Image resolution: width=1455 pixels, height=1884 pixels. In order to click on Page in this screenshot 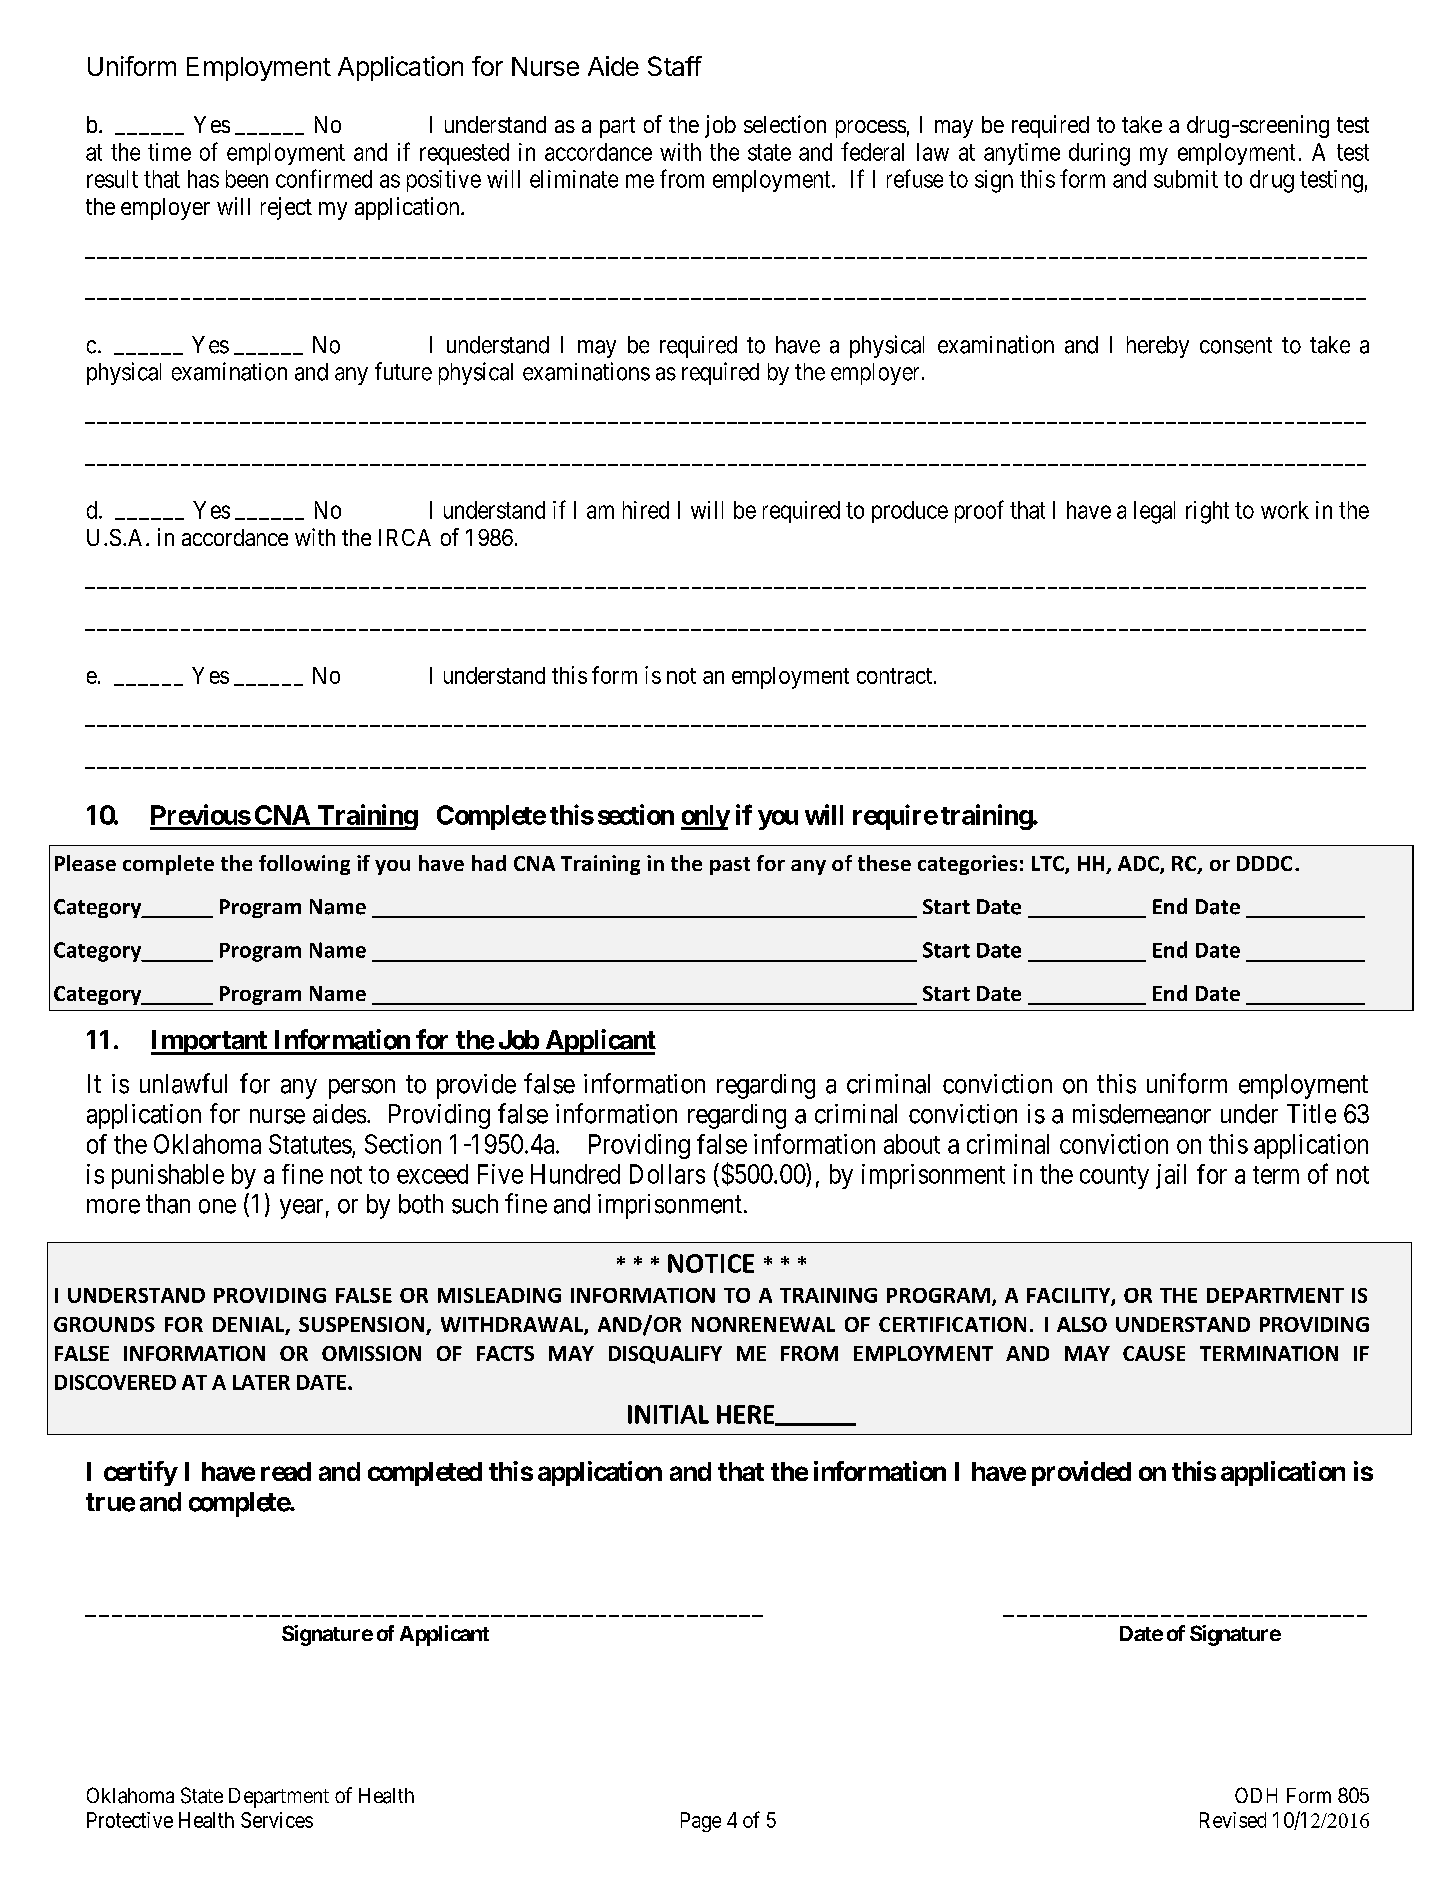, I will do `click(701, 1822)`.
